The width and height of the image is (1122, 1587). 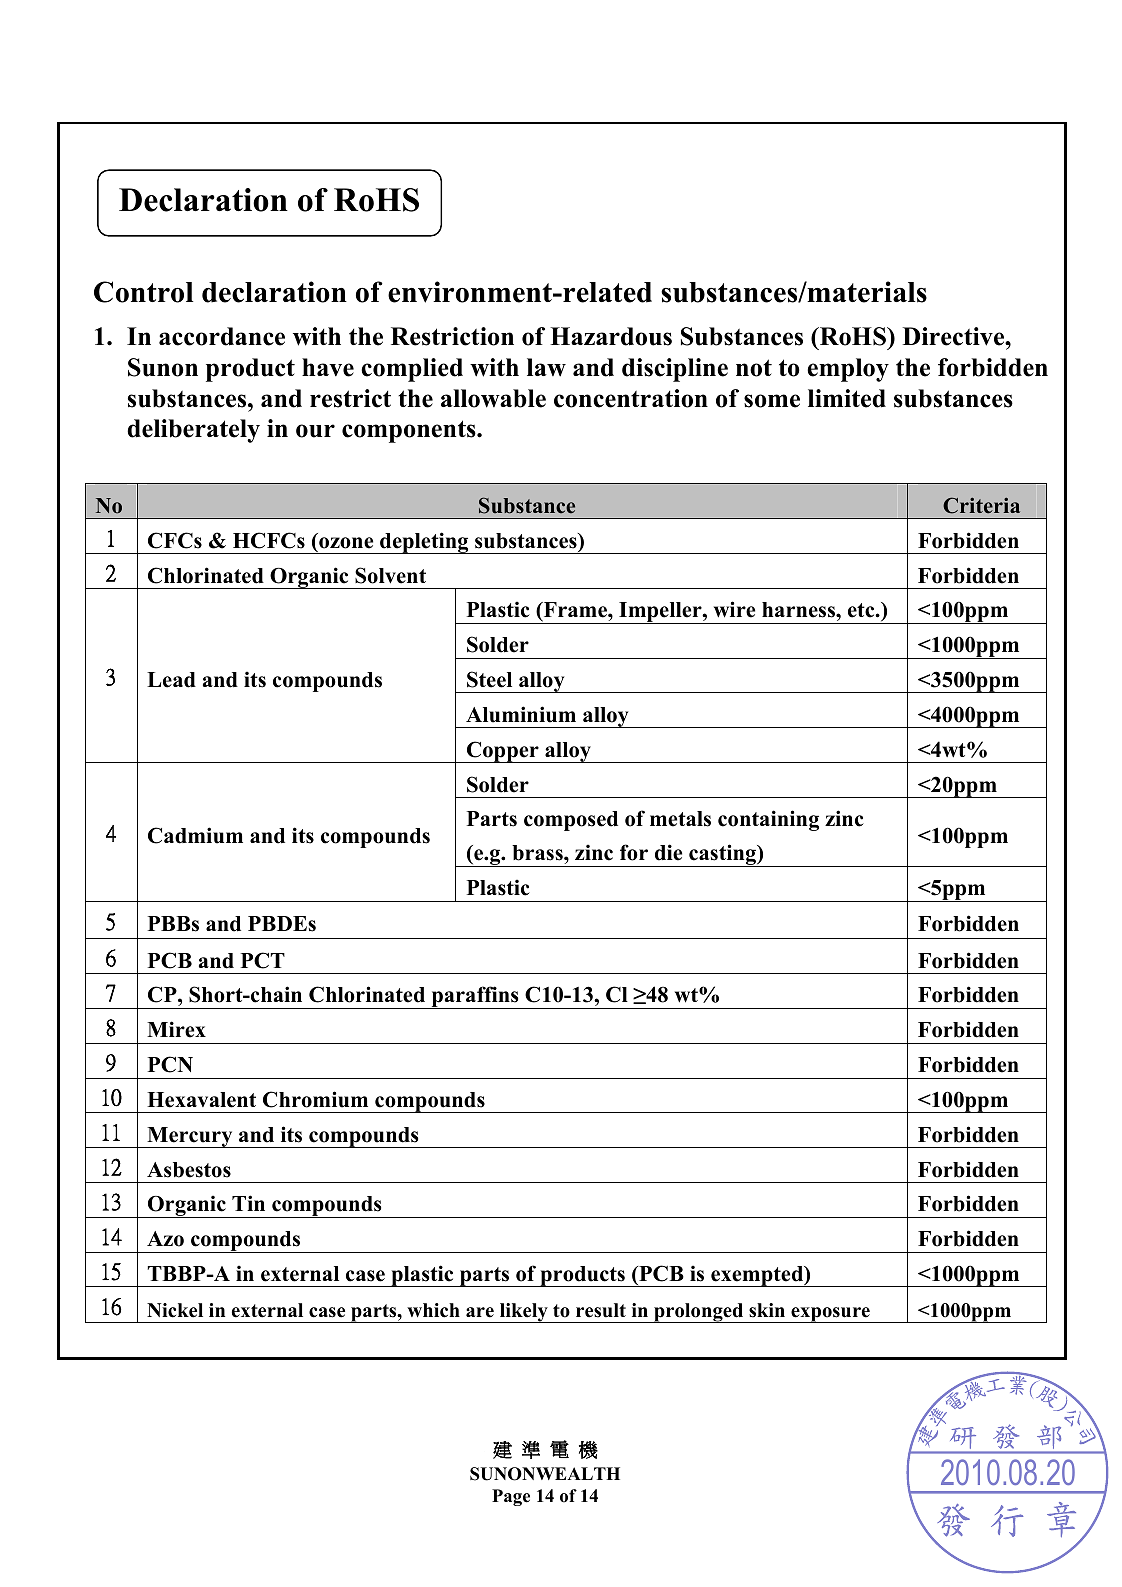 What do you see at coordinates (263, 960) in the image?
I see `PCT` at bounding box center [263, 960].
